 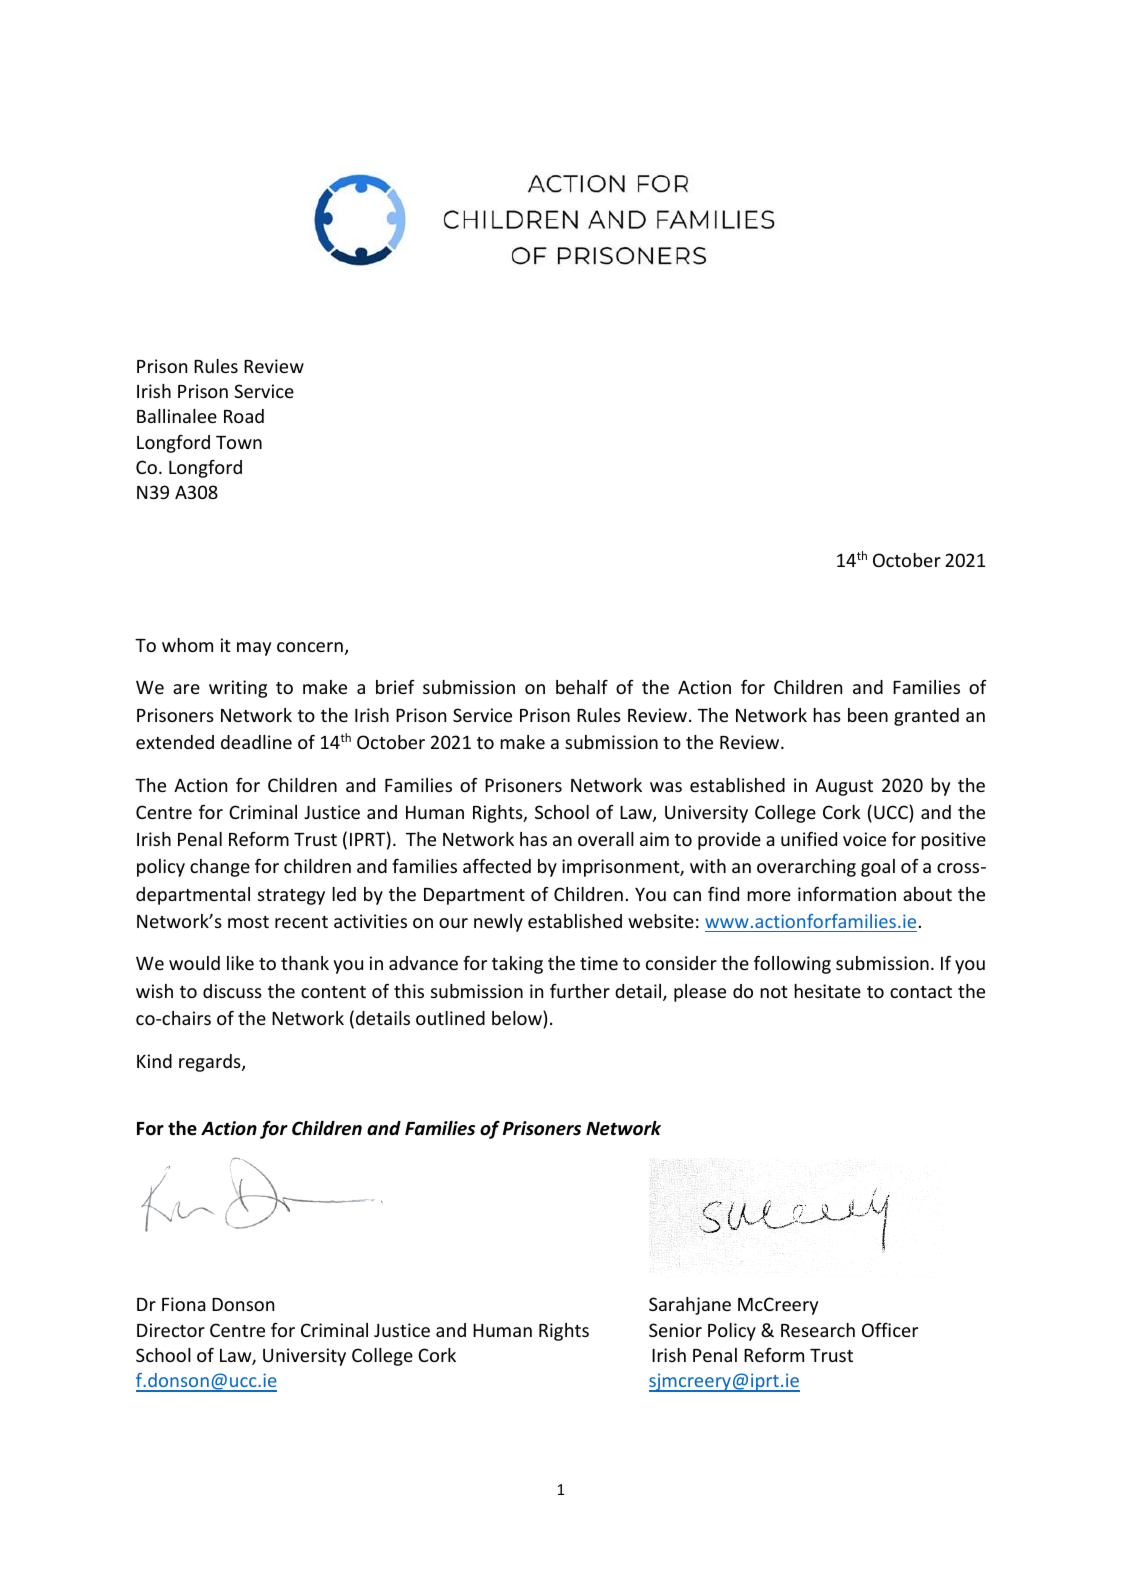 What do you see at coordinates (239, 442) in the page?
I see `Town` at bounding box center [239, 442].
